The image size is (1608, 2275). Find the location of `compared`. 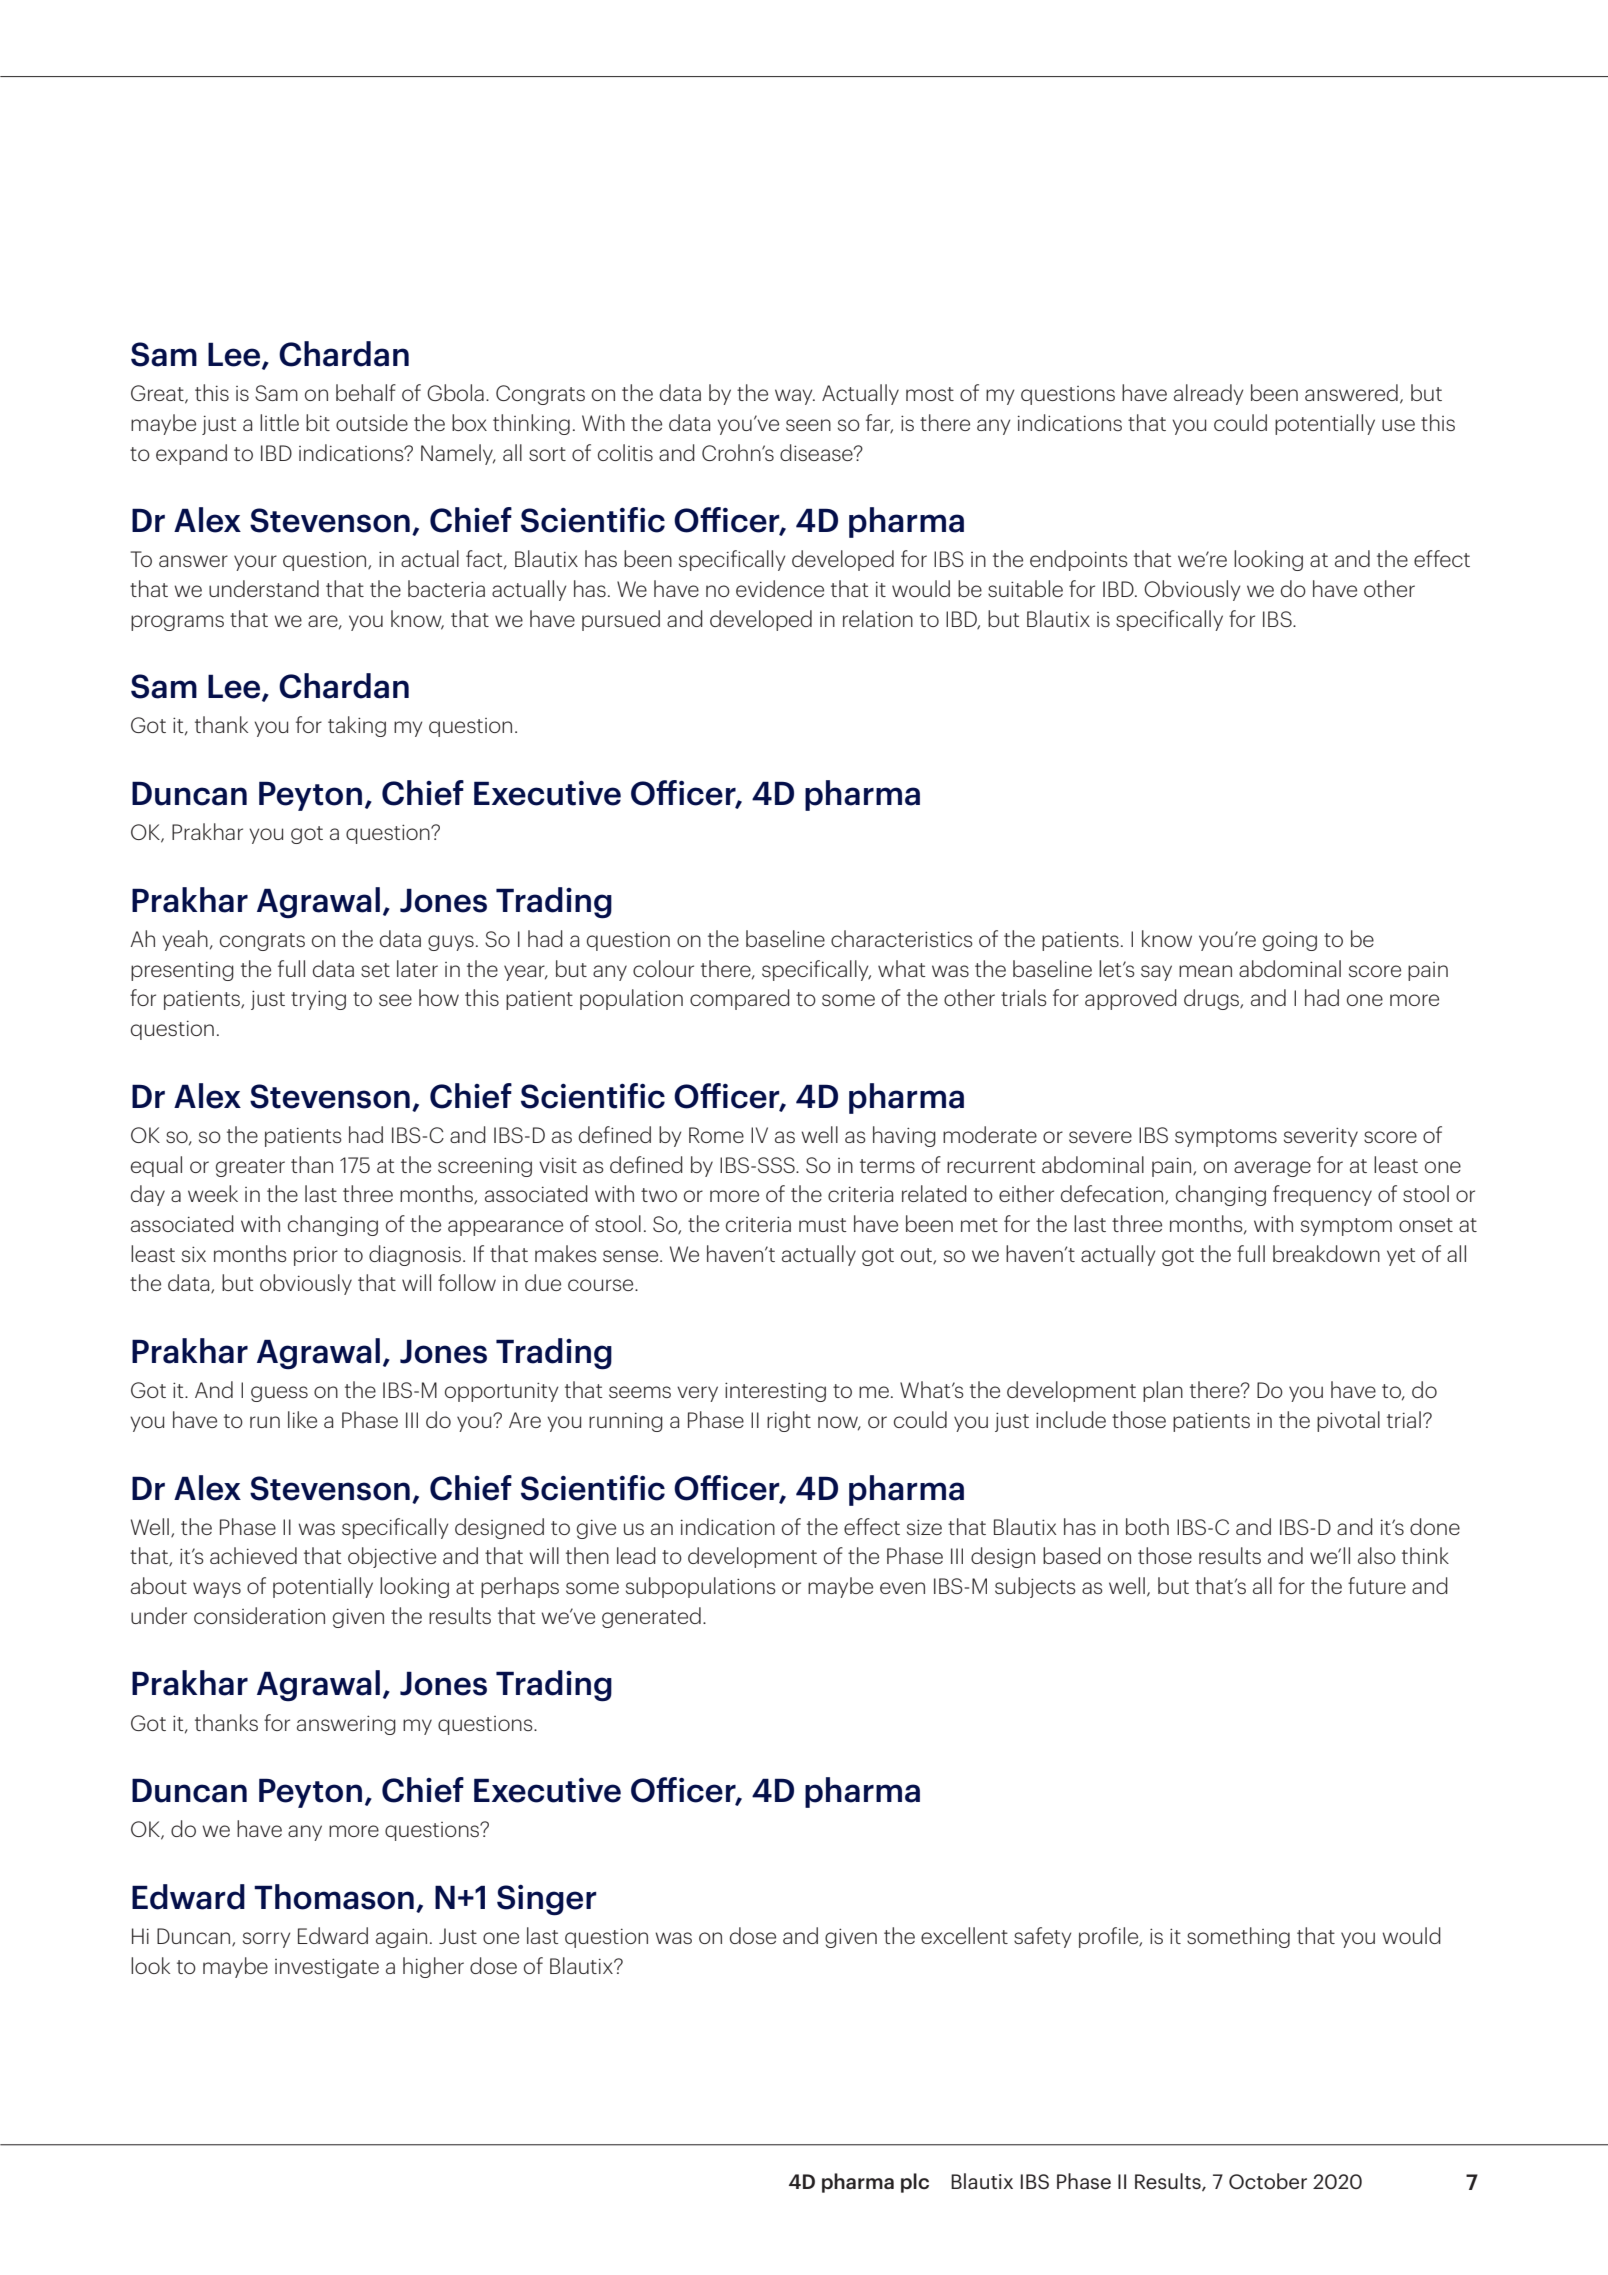

compared is located at coordinates (740, 999).
